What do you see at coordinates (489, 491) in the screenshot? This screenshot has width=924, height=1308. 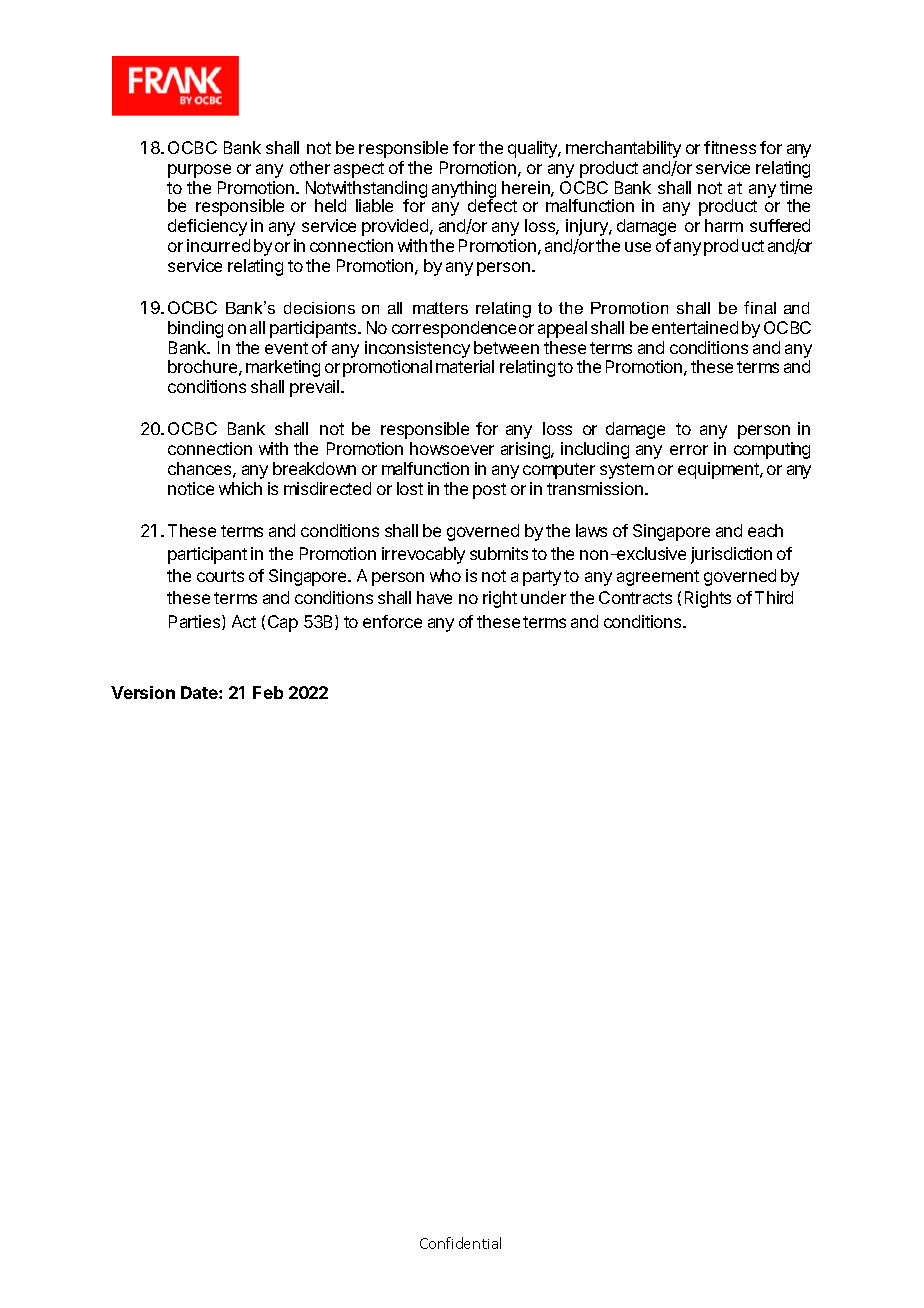 I see `post` at bounding box center [489, 491].
